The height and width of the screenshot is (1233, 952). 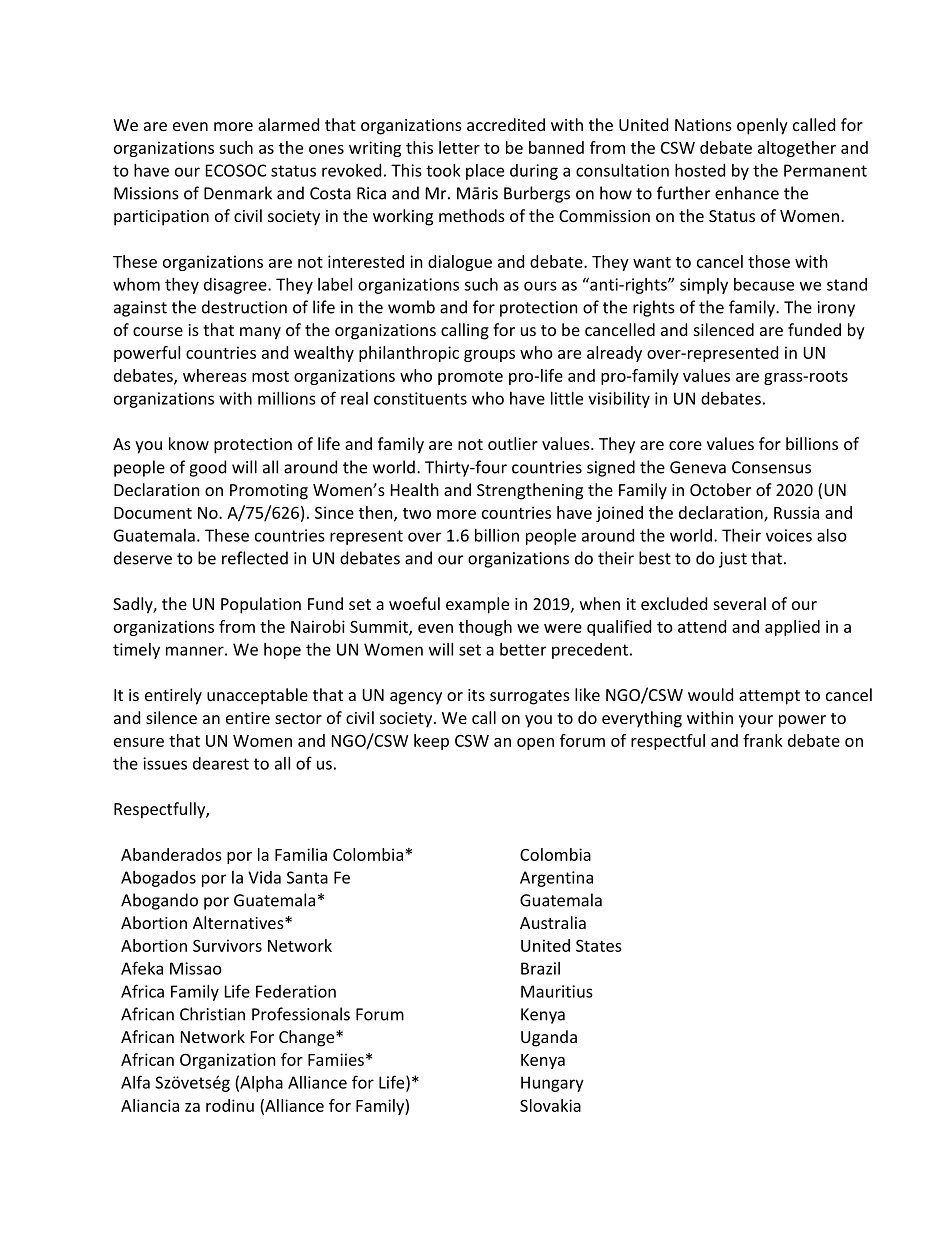 What do you see at coordinates (763, 740) in the screenshot?
I see `frank` at bounding box center [763, 740].
